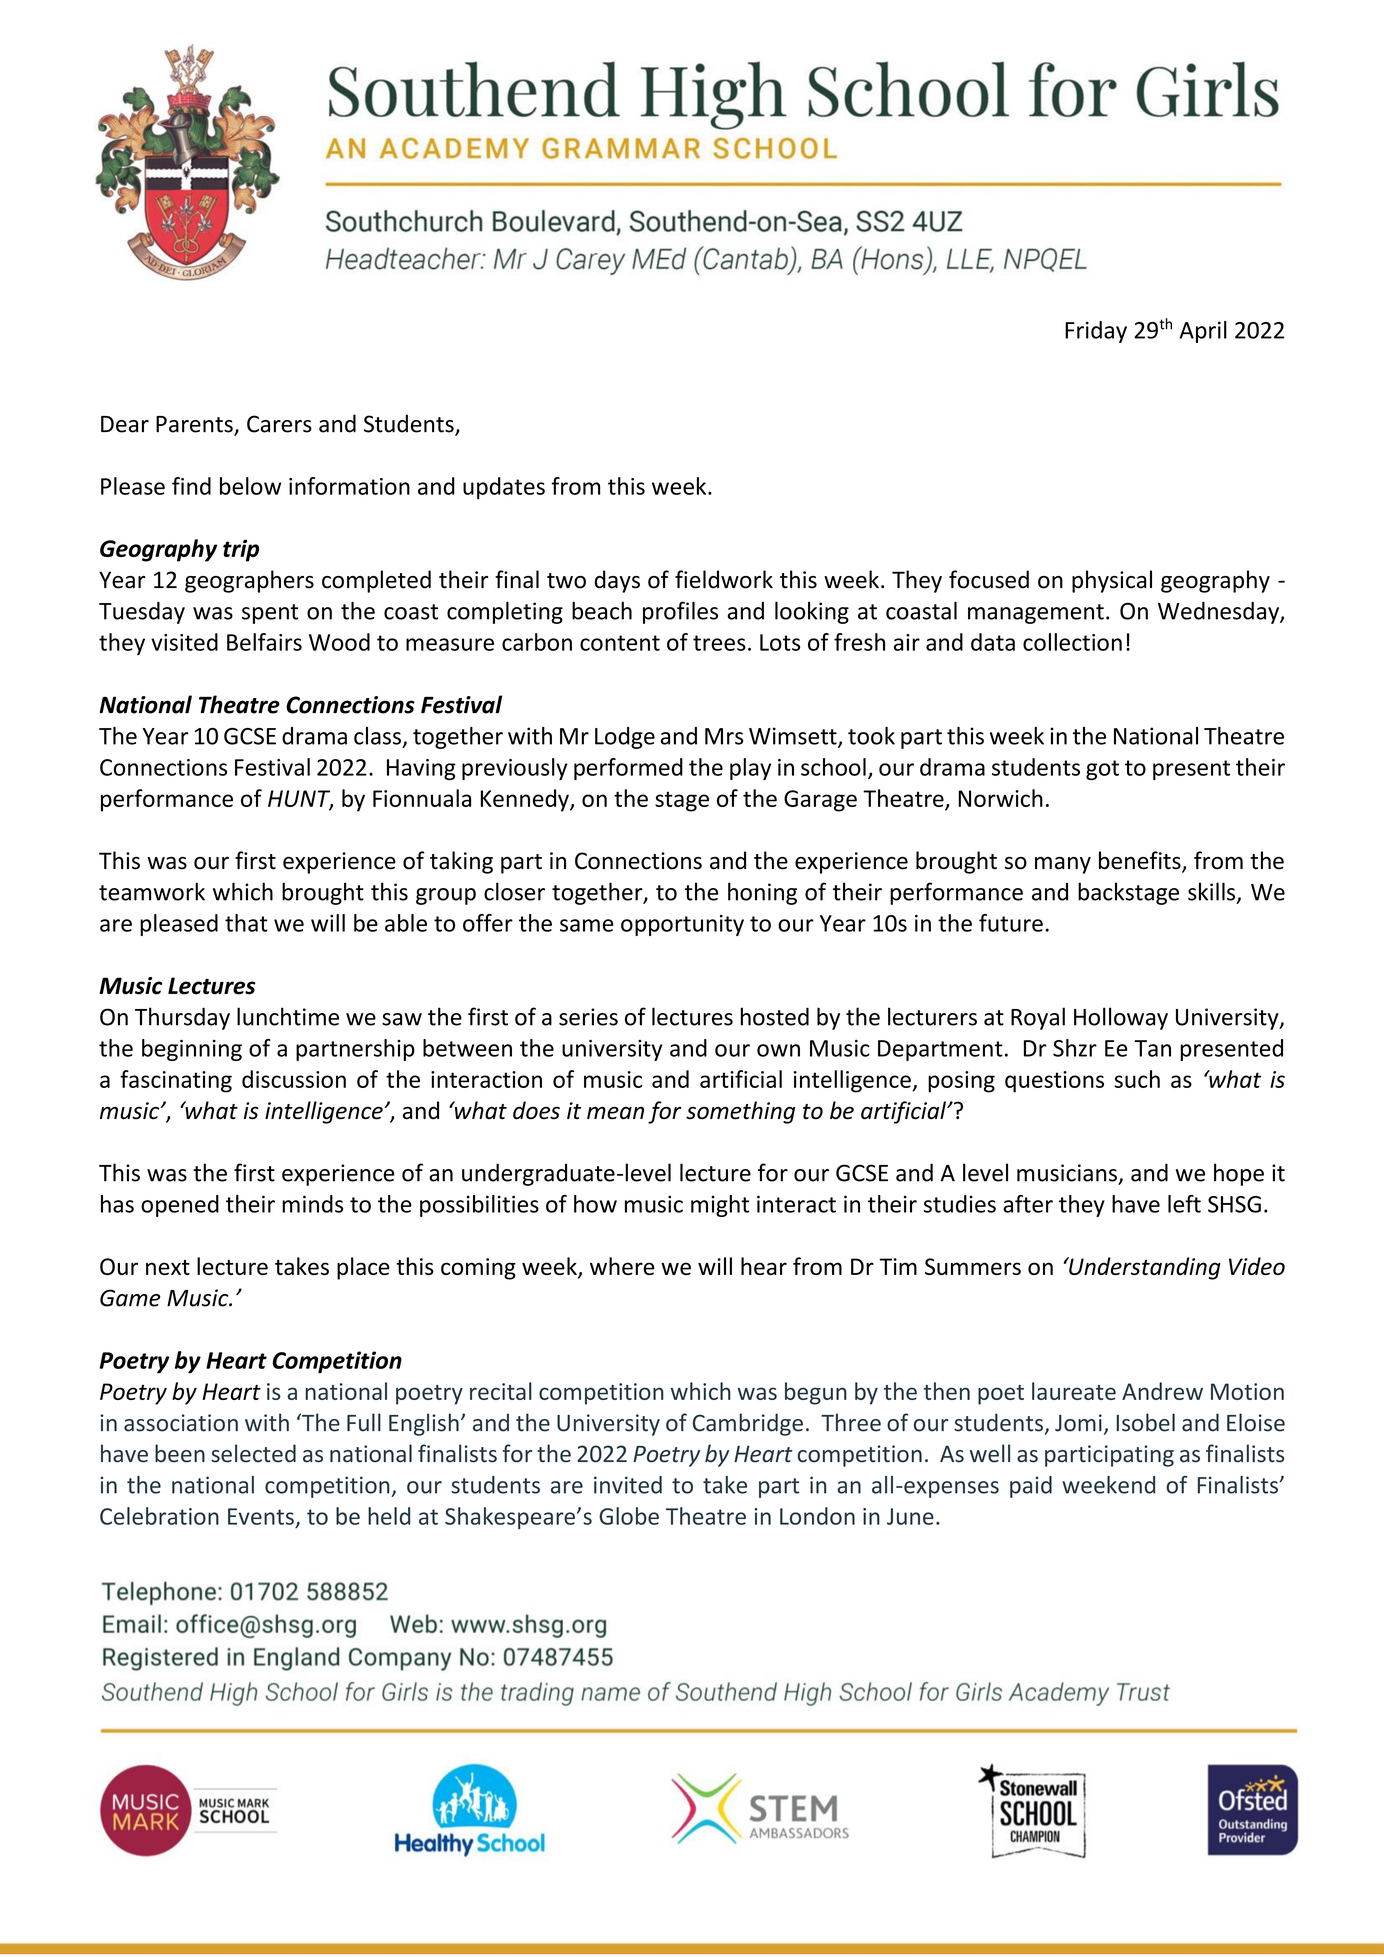 The height and width of the screenshot is (1957, 1384). I want to click on spent, so click(270, 614).
